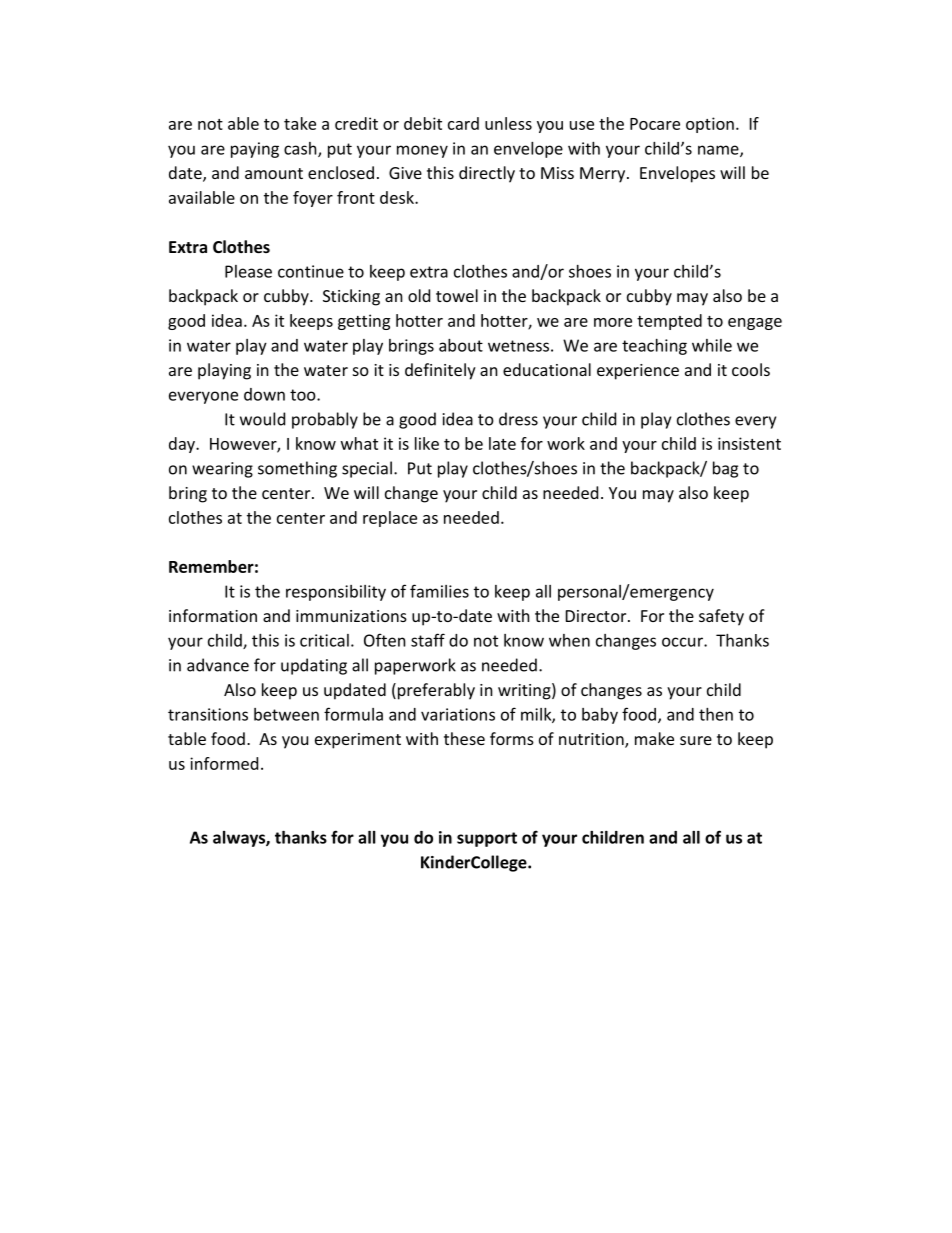 This screenshot has height=1233, width=952. What do you see at coordinates (725, 469) in the screenshot?
I see `bag` at bounding box center [725, 469].
